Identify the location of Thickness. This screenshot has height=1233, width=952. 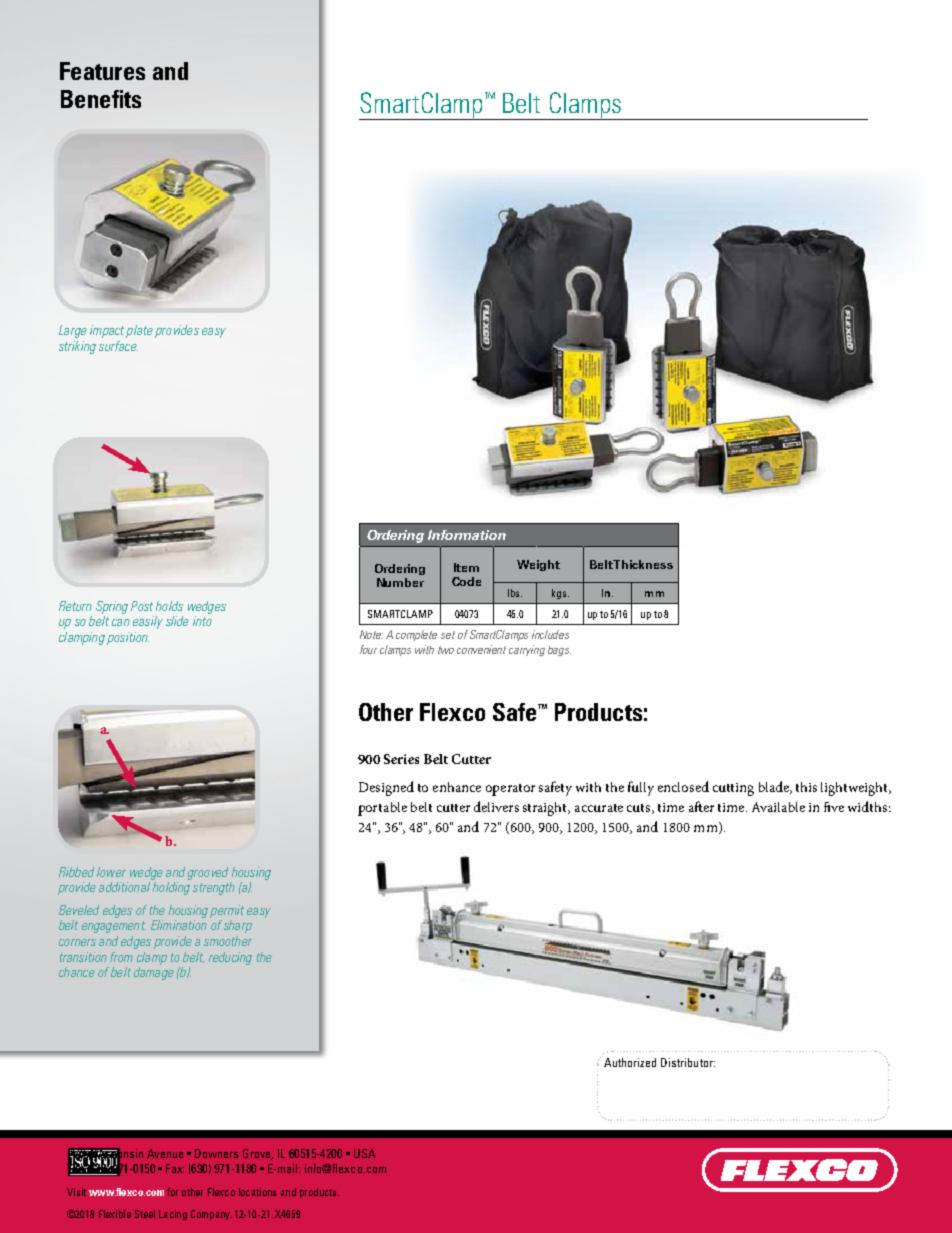
(643, 564).
